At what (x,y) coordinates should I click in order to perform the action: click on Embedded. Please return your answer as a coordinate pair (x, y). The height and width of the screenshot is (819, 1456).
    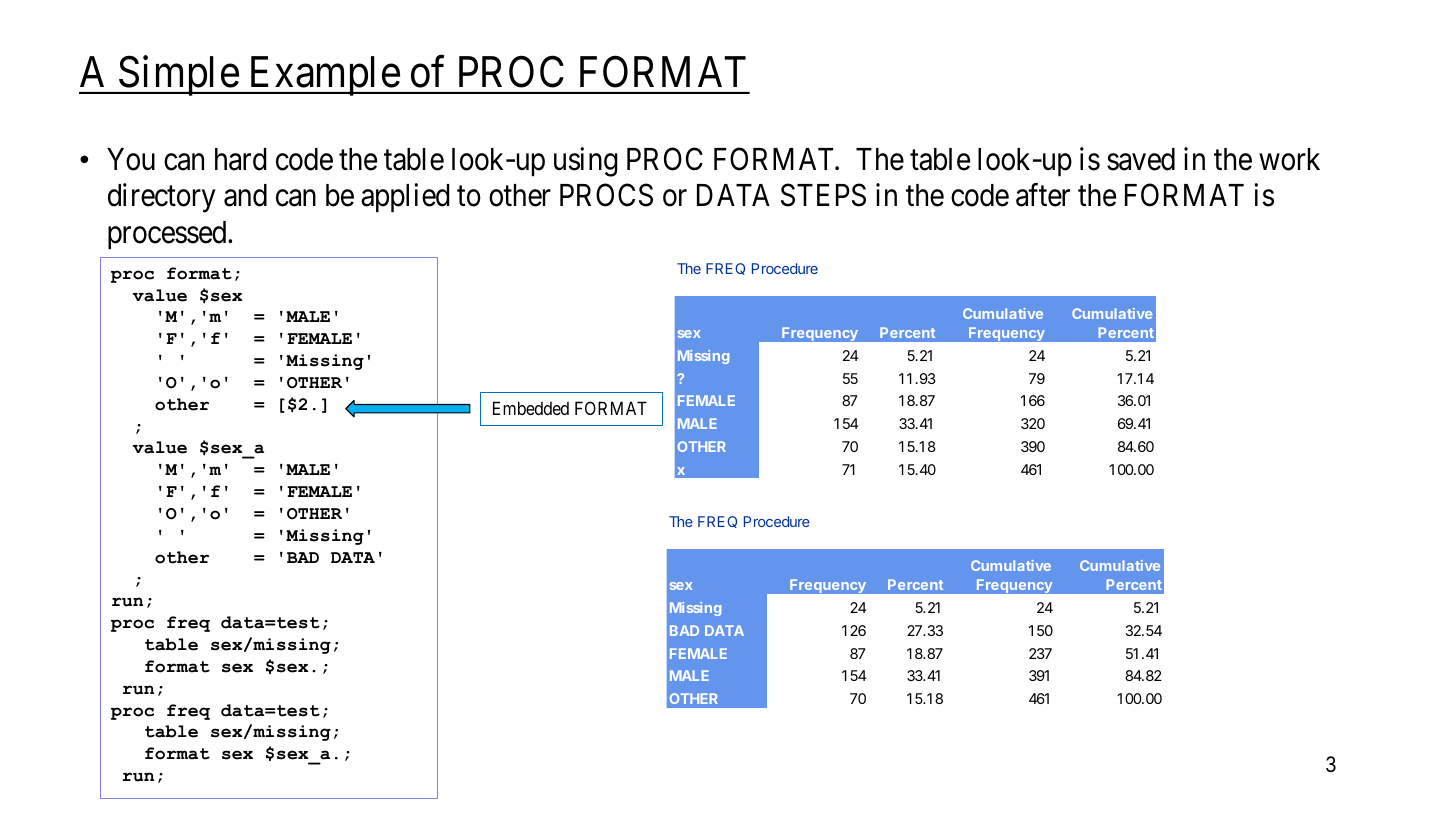
    Looking at the image, I should click on (531, 408).
